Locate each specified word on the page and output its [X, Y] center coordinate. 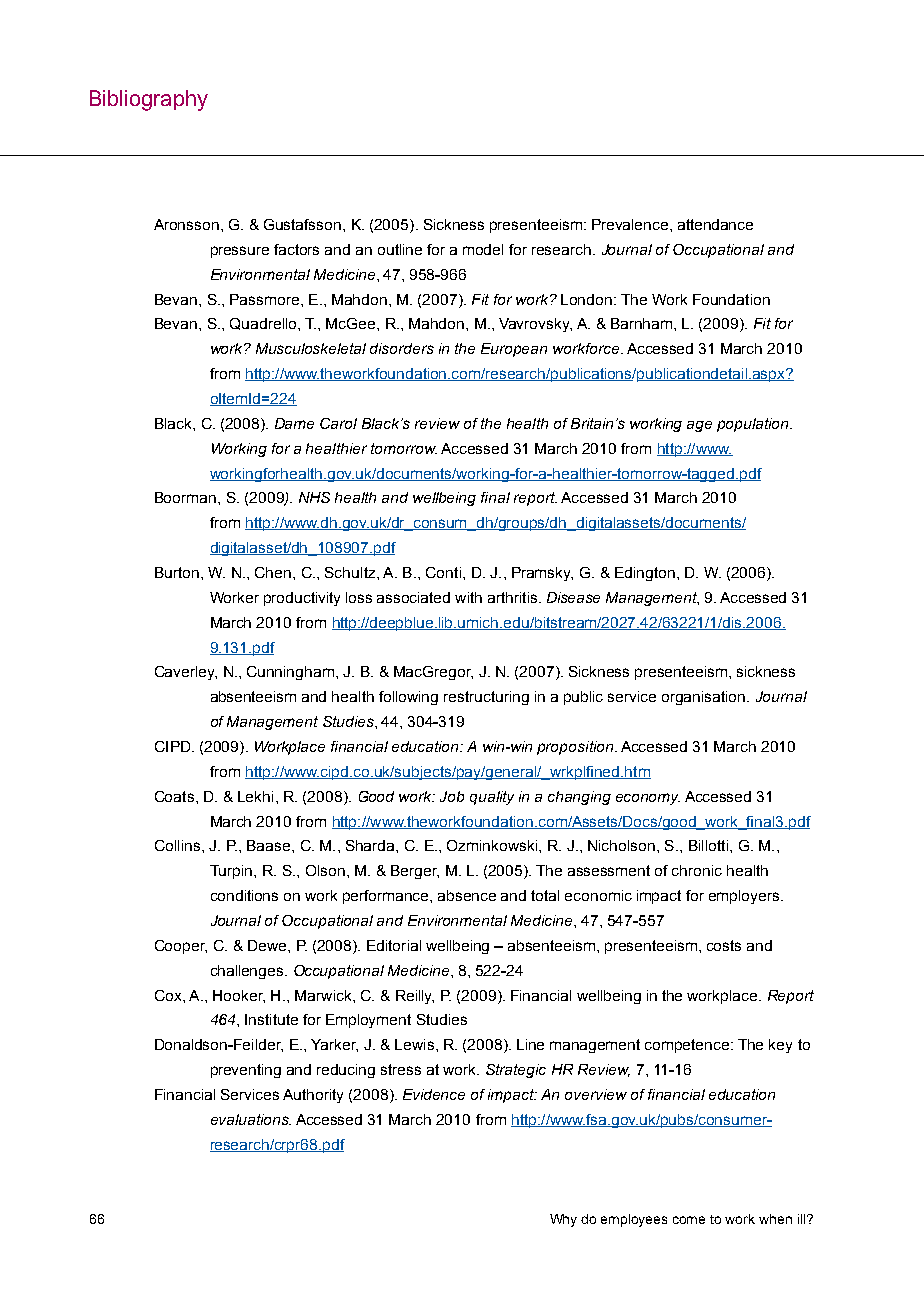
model [483, 249]
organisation [705, 698]
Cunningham [290, 673]
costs [724, 945]
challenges [248, 972]
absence [467, 895]
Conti [443, 572]
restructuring [486, 698]
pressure [240, 252]
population [754, 425]
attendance [715, 224]
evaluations [251, 1119]
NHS [314, 497]
